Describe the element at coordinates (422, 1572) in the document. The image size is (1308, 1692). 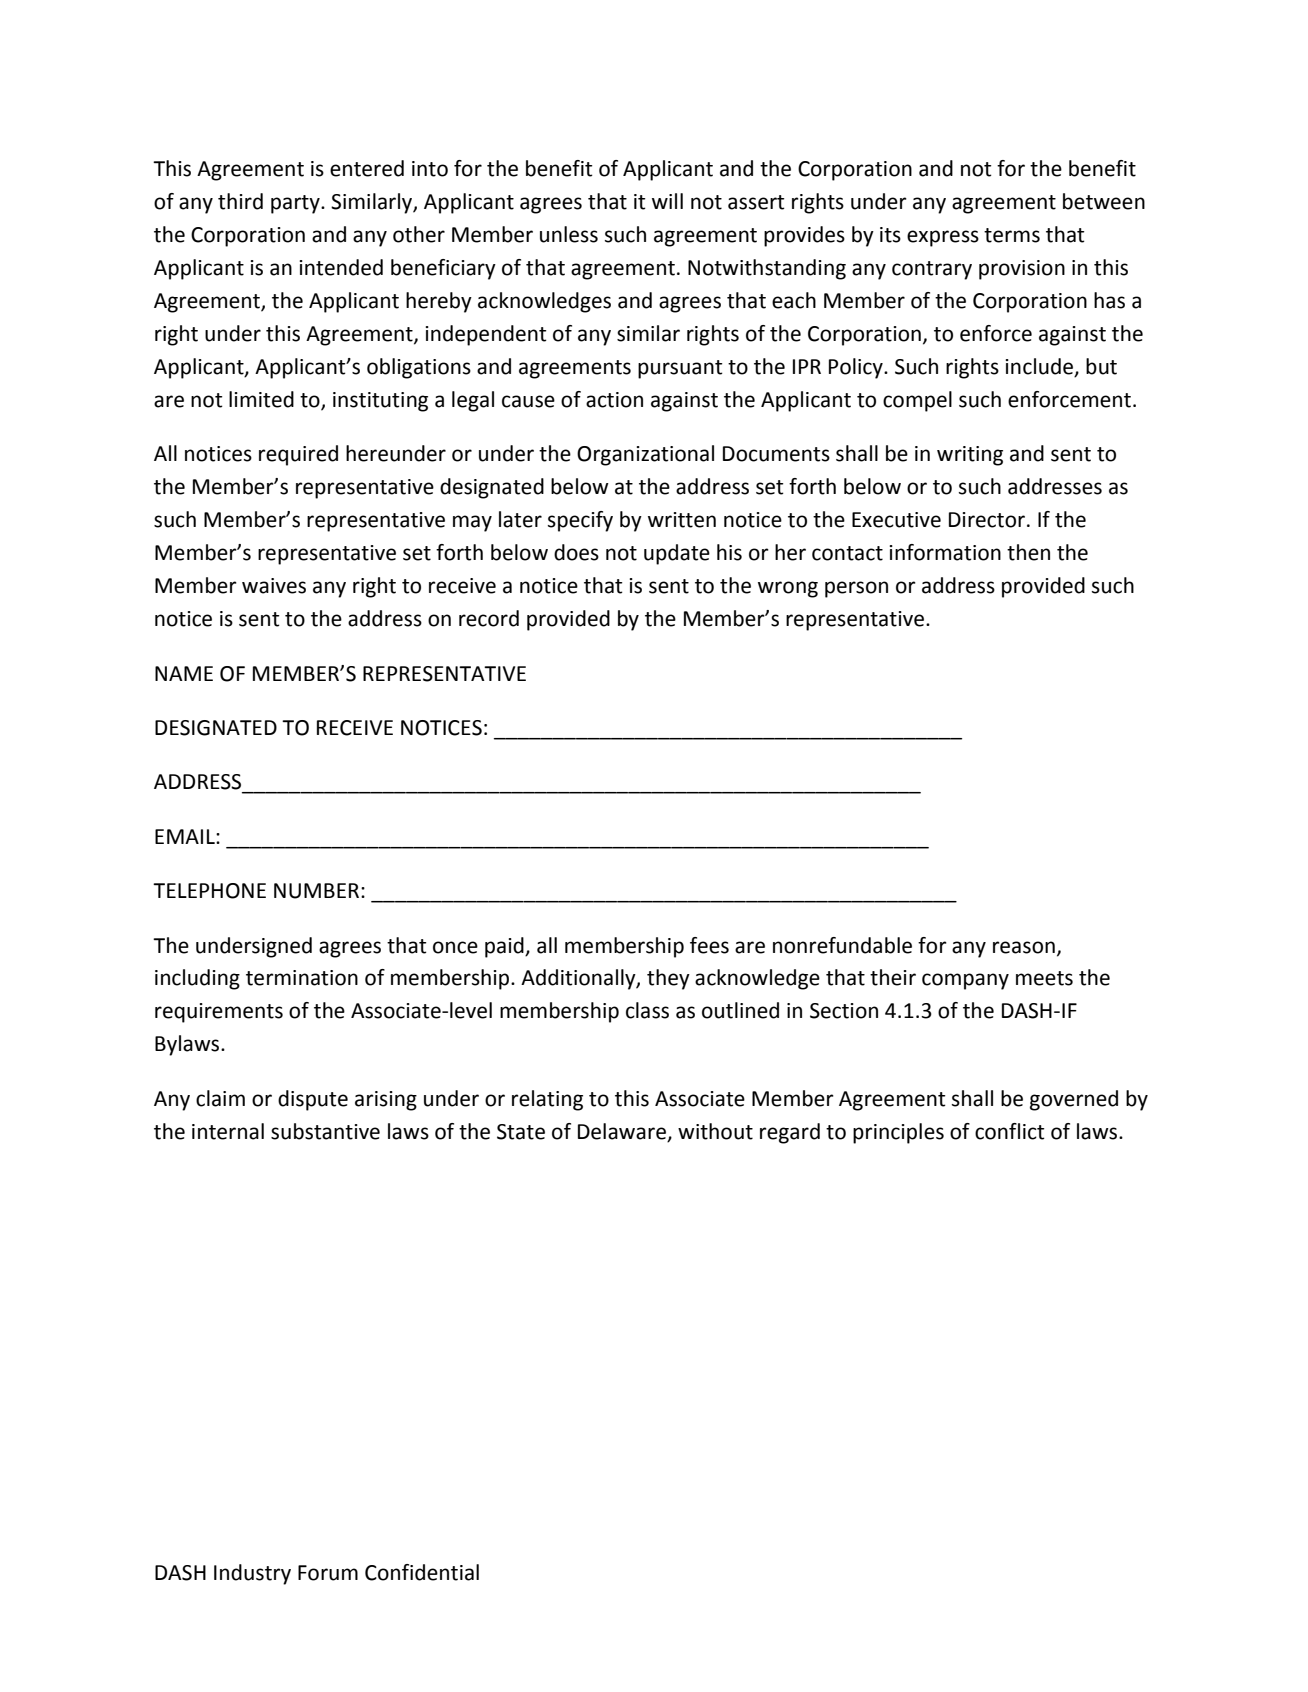
I see `Confidential` at that location.
